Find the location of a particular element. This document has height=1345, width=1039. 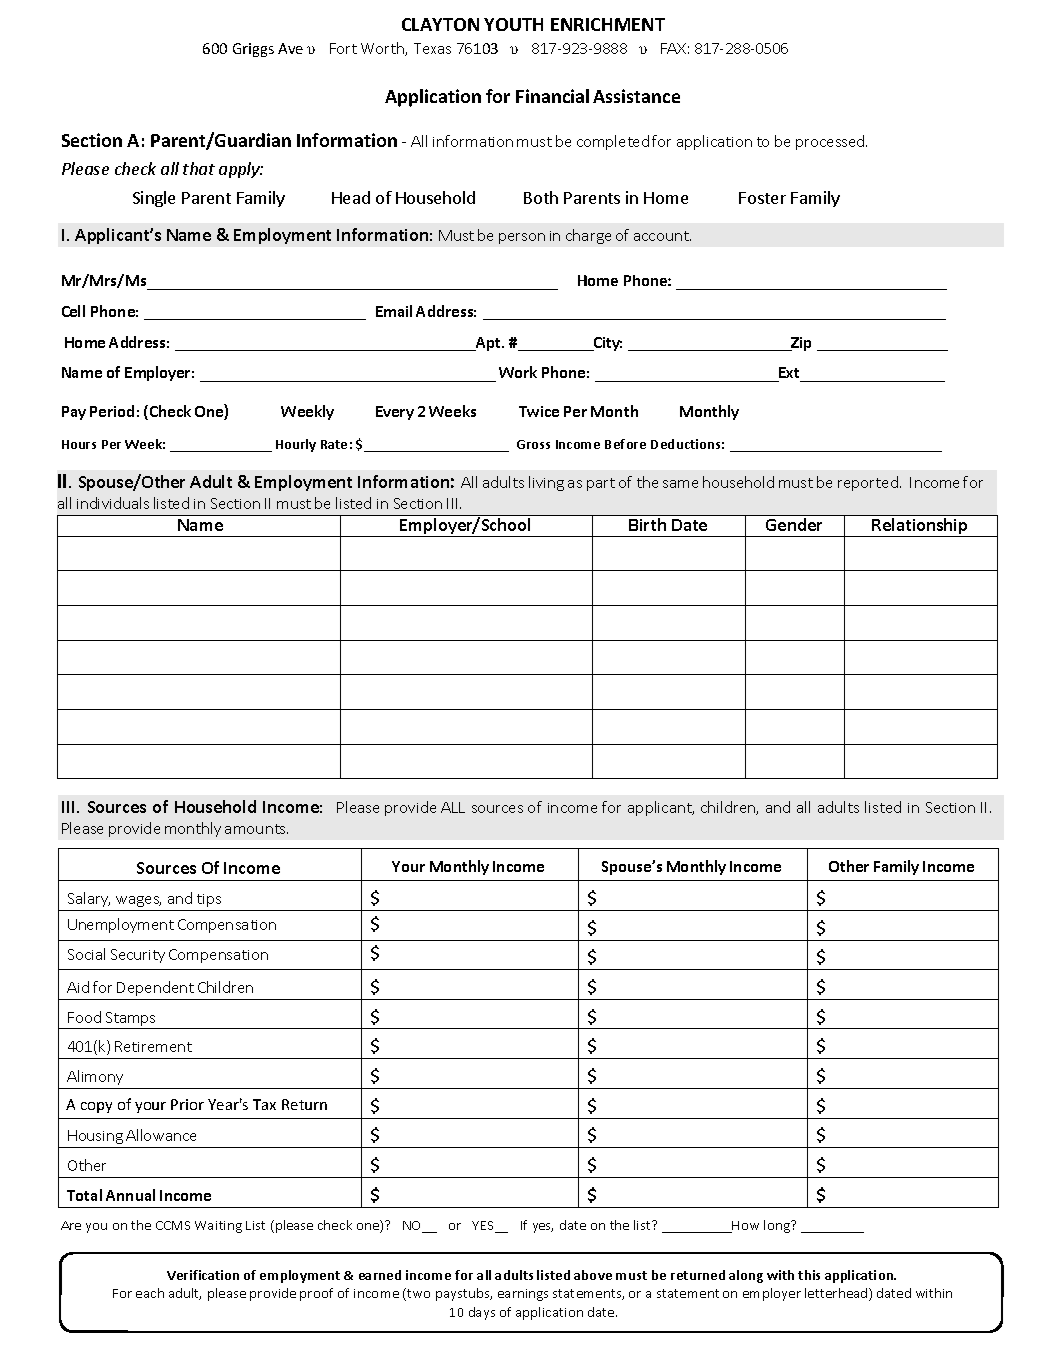

Gender is located at coordinates (794, 524).
